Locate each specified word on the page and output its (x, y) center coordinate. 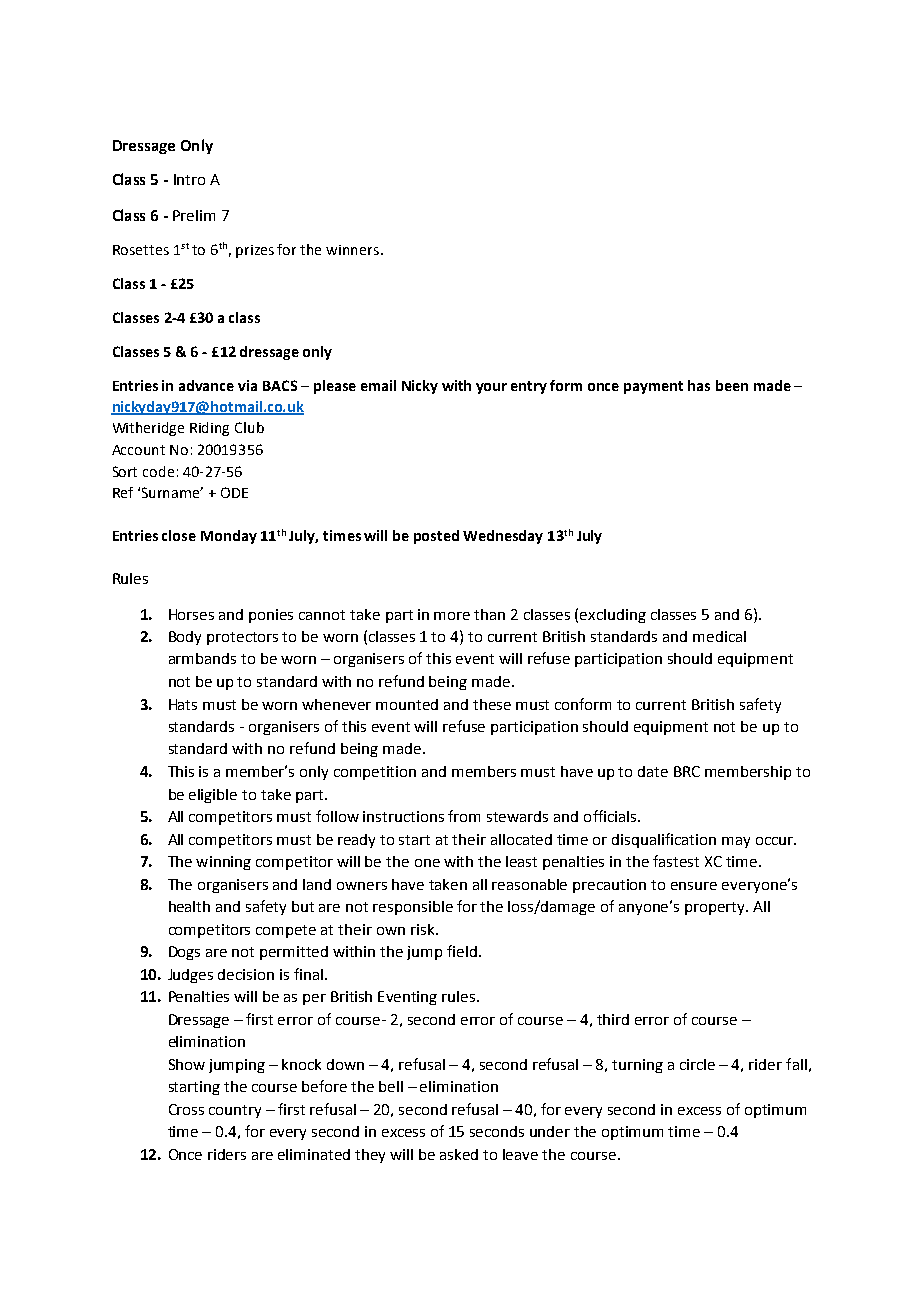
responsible (413, 908)
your (491, 388)
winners (354, 250)
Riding (209, 429)
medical (719, 636)
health (189, 906)
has (699, 385)
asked (459, 1154)
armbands (202, 658)
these (492, 704)
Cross (186, 1109)
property (716, 908)
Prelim (194, 215)
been (732, 385)
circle (697, 1064)
